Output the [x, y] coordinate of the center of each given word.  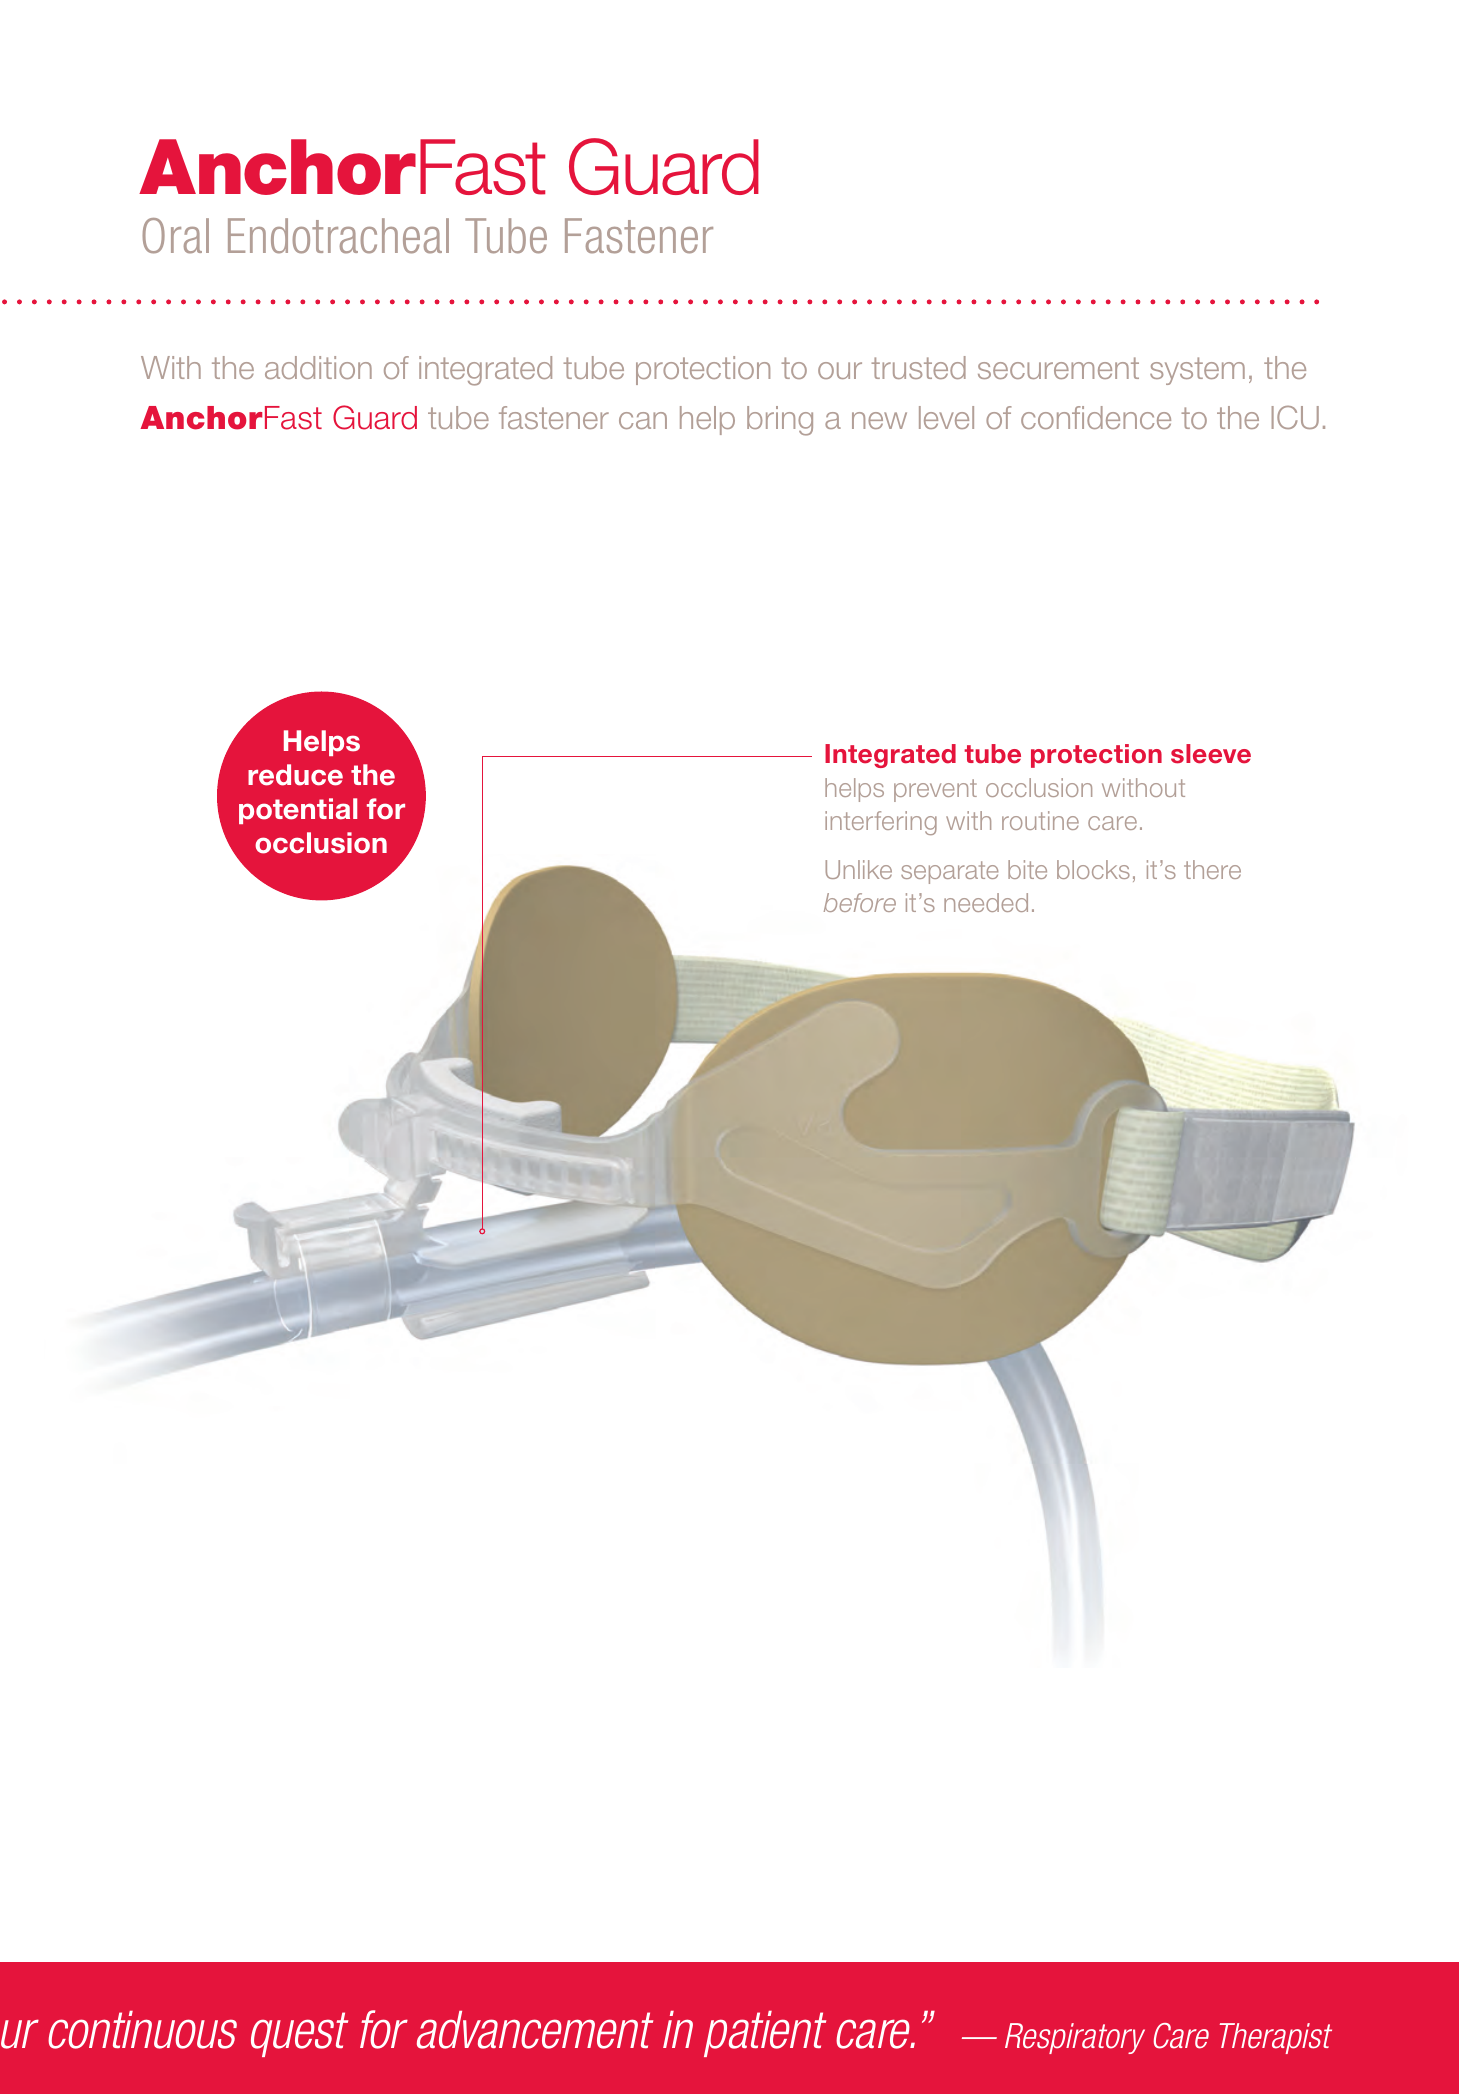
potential [298, 811]
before [860, 902]
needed [986, 902]
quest [299, 2034]
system [1197, 371]
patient [765, 2034]
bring [780, 421]
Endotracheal [338, 236]
